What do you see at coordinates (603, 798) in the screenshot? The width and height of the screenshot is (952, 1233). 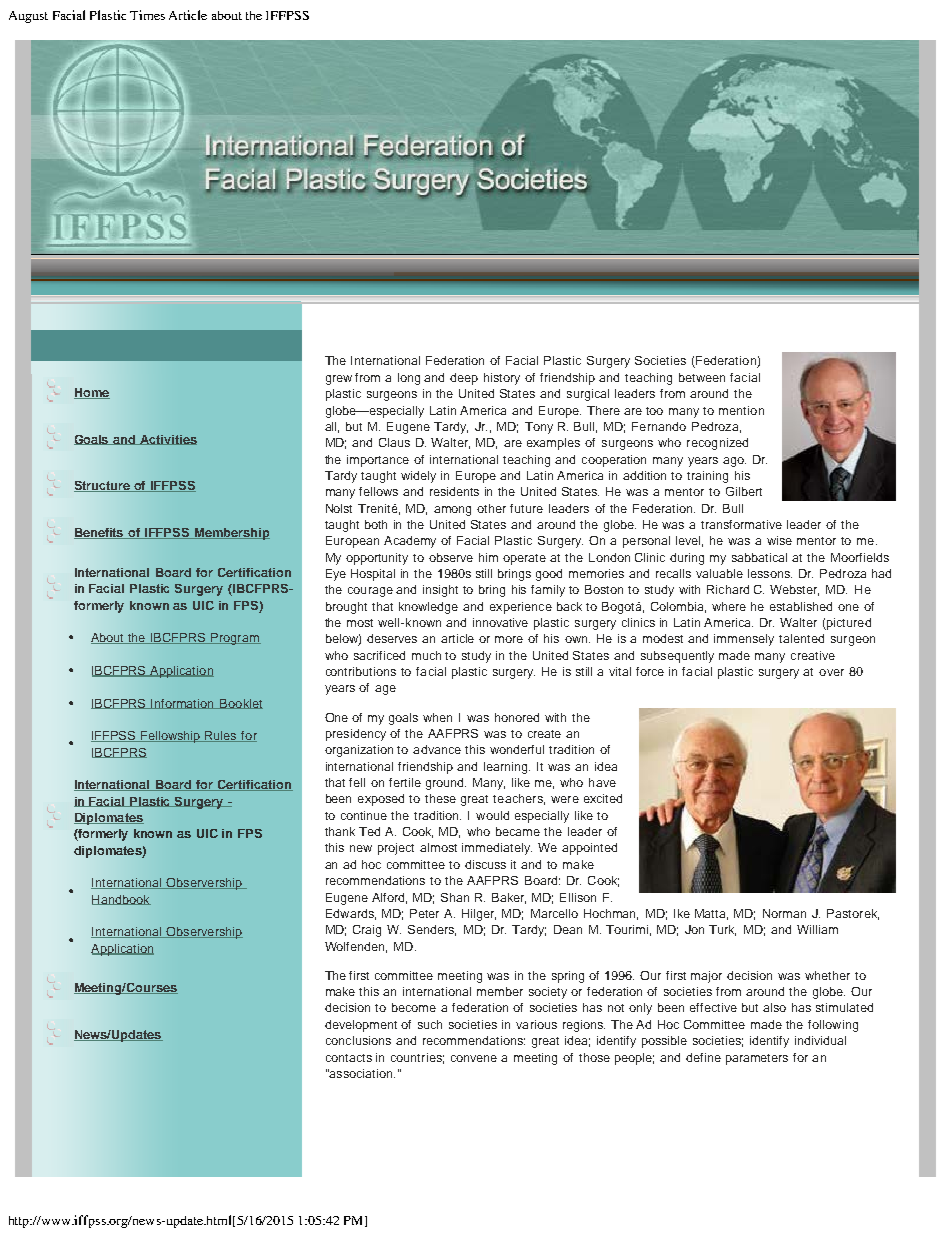 I see `excited` at bounding box center [603, 798].
